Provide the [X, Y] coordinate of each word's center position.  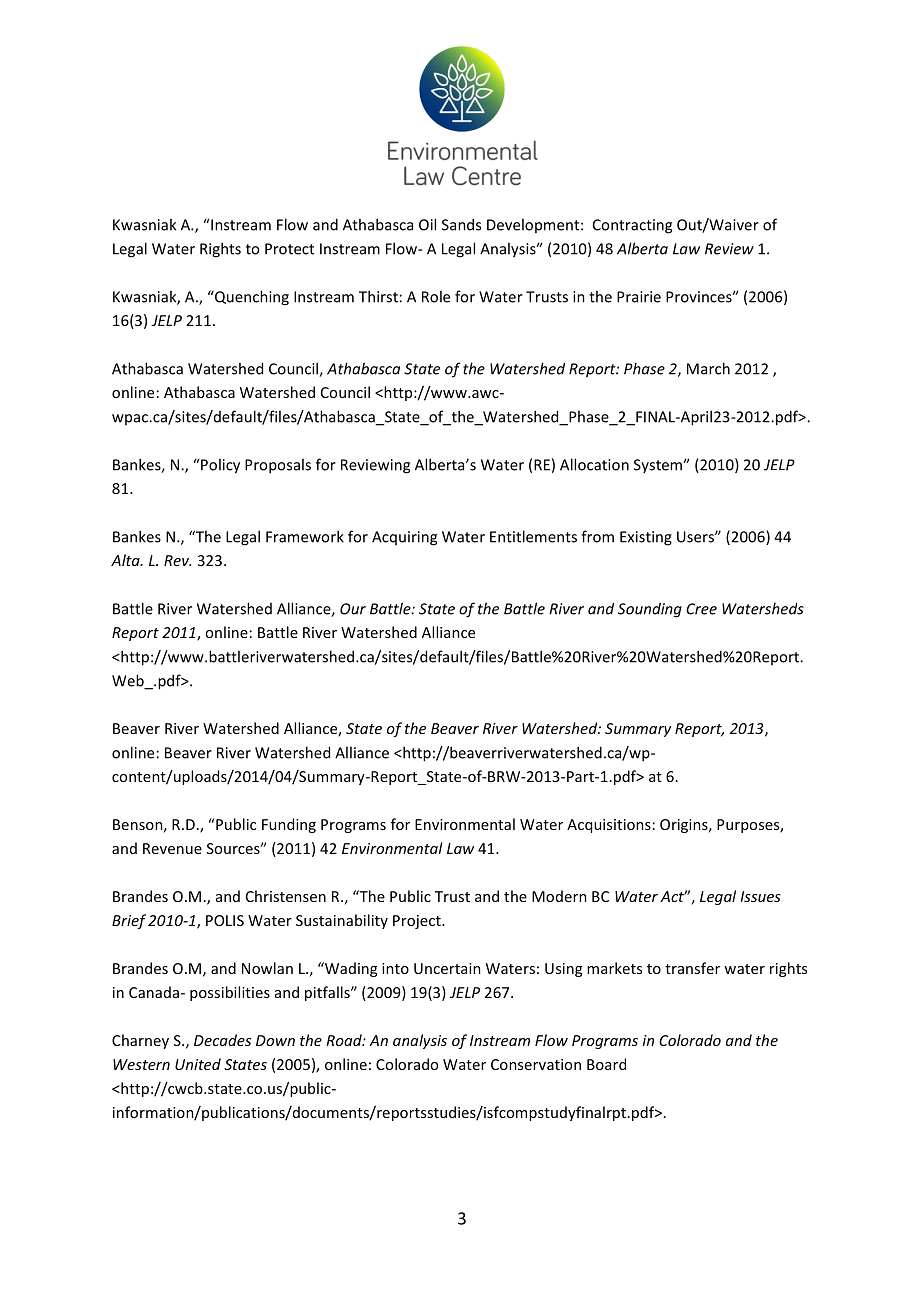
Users [696, 537]
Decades [222, 1040]
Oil [427, 224]
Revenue [172, 848]
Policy [220, 466]
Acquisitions [609, 826]
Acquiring [404, 538]
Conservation [536, 1064]
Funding [289, 825]
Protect [289, 249]
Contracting [632, 226]
